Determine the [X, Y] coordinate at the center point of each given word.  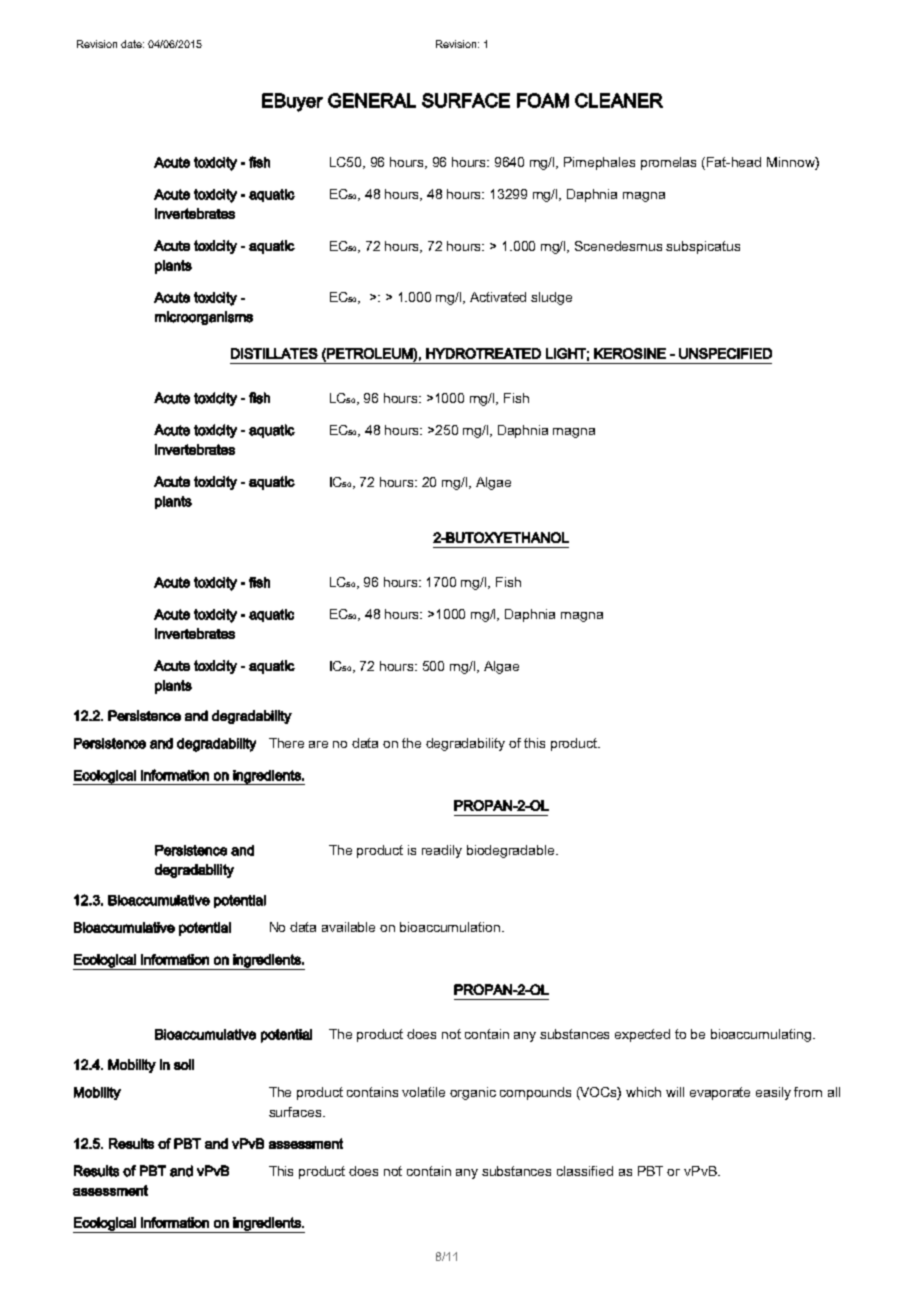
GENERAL [372, 100]
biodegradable [512, 851]
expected [642, 1035]
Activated [498, 297]
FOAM [543, 100]
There [286, 743]
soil [184, 1064]
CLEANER [619, 100]
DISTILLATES [274, 353]
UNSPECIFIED [725, 353]
